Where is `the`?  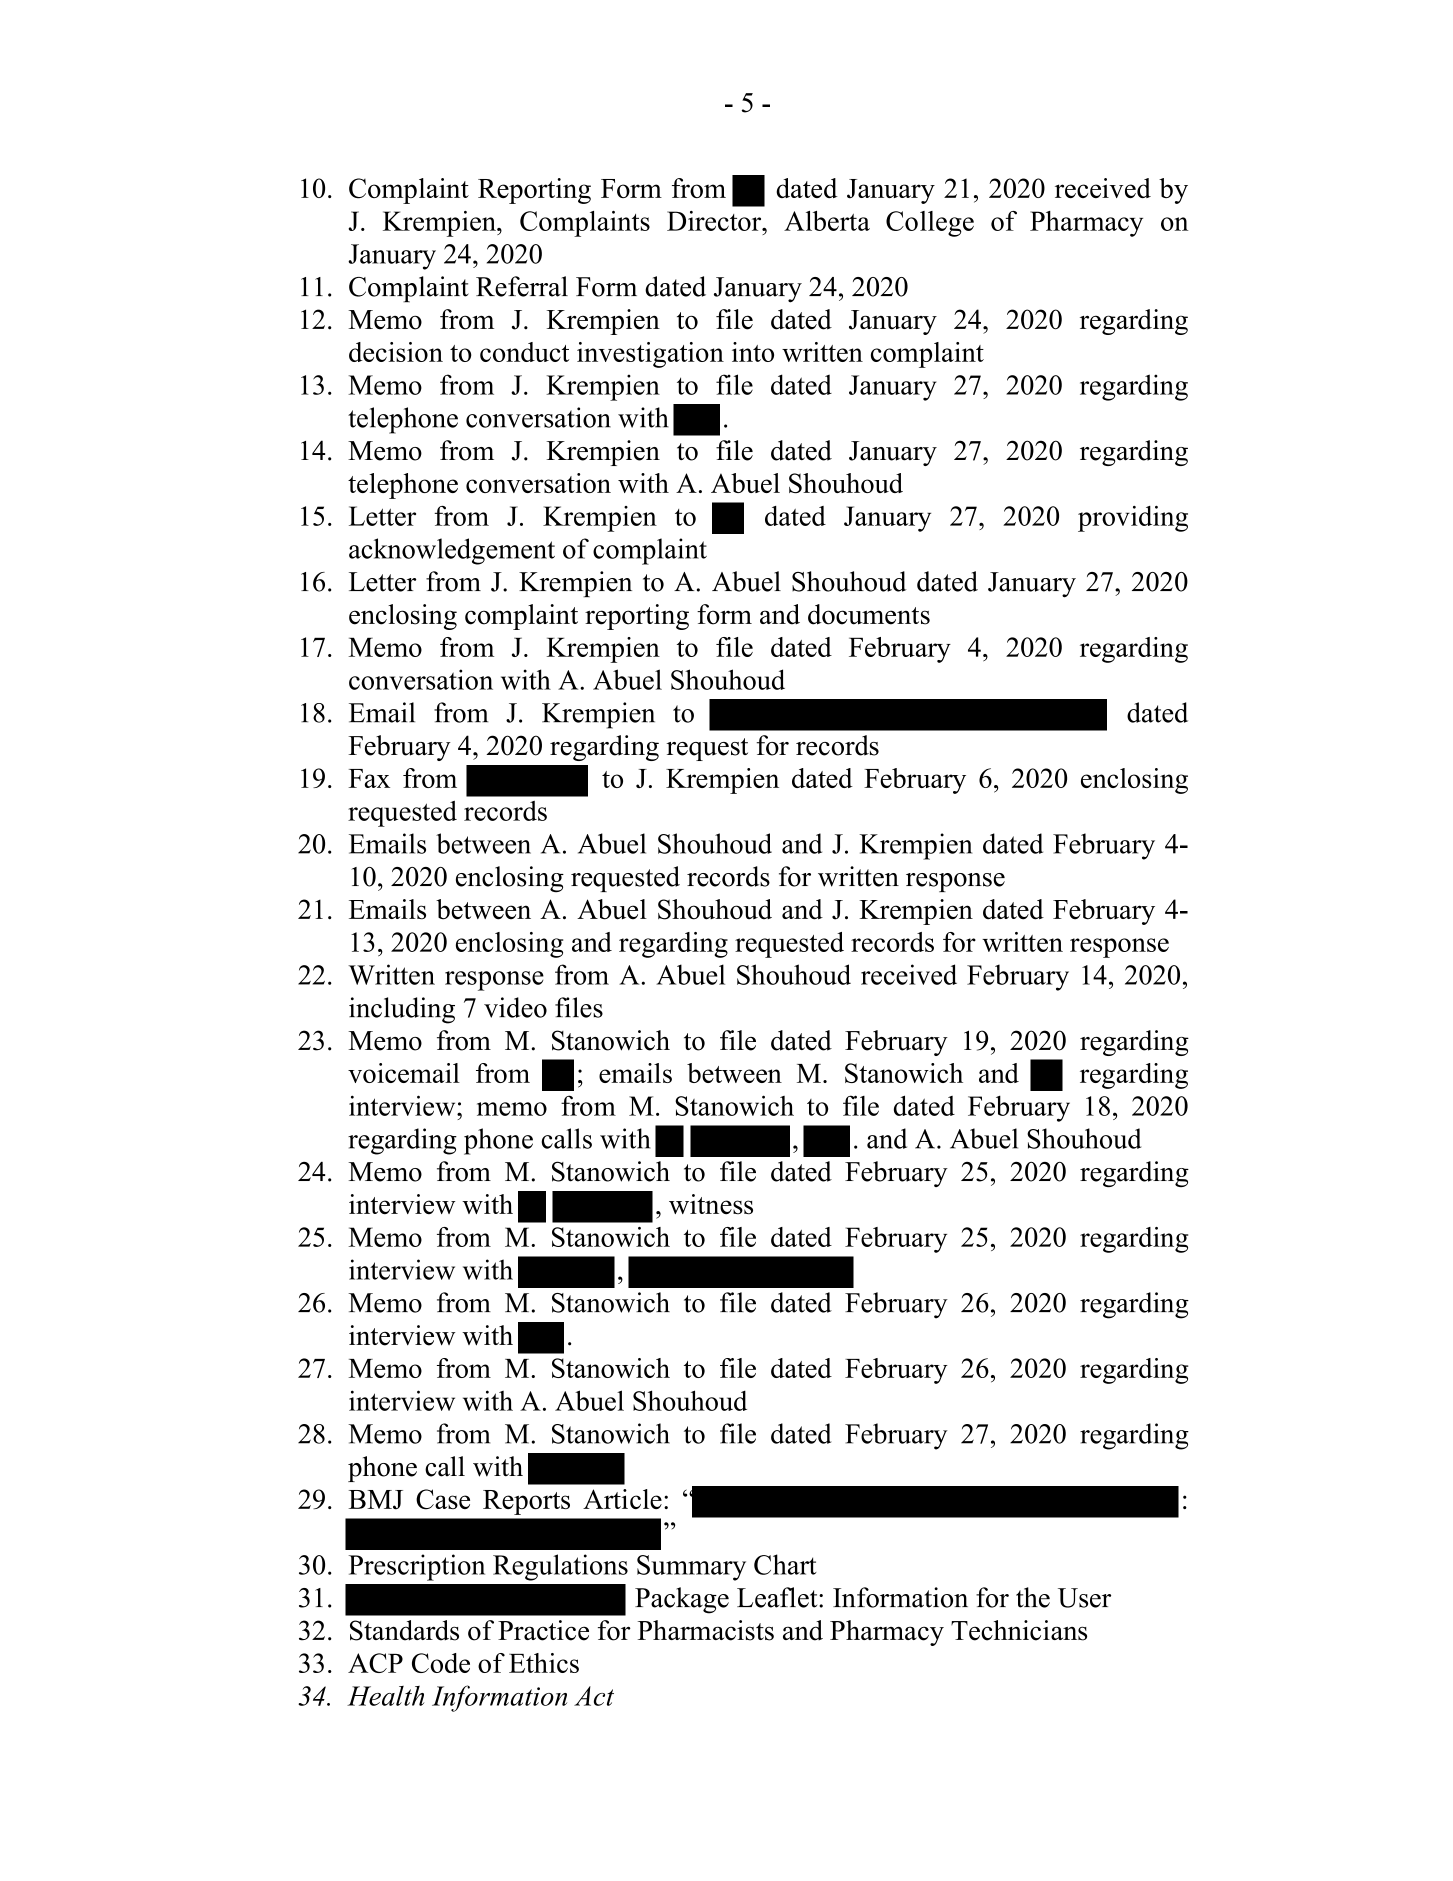
the is located at coordinates (1033, 1597).
